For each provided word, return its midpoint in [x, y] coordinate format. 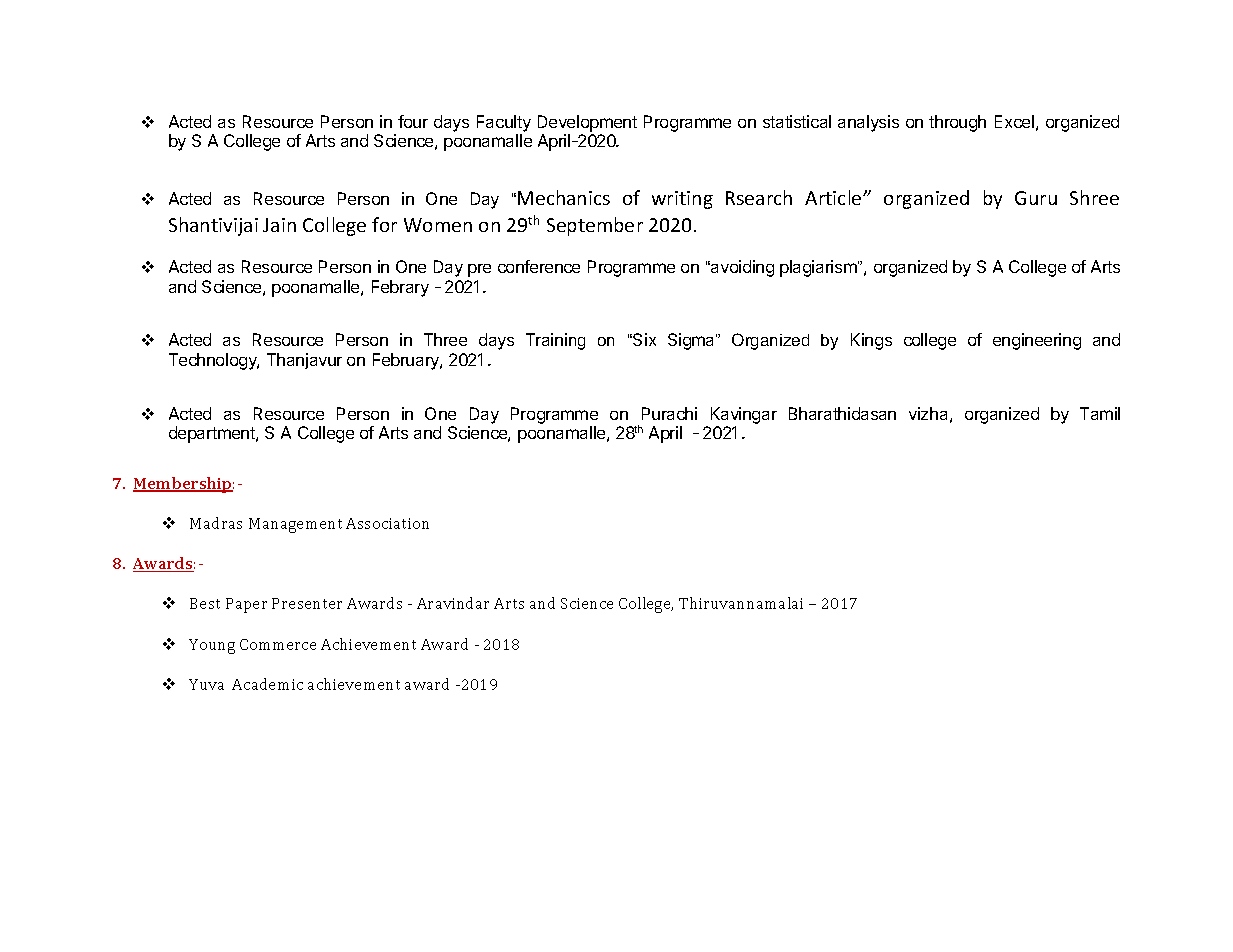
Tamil [1100, 413]
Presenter [307, 603]
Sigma [692, 341]
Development [587, 123]
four [413, 121]
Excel [1014, 121]
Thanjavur [304, 361]
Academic [267, 684]
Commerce [278, 644]
